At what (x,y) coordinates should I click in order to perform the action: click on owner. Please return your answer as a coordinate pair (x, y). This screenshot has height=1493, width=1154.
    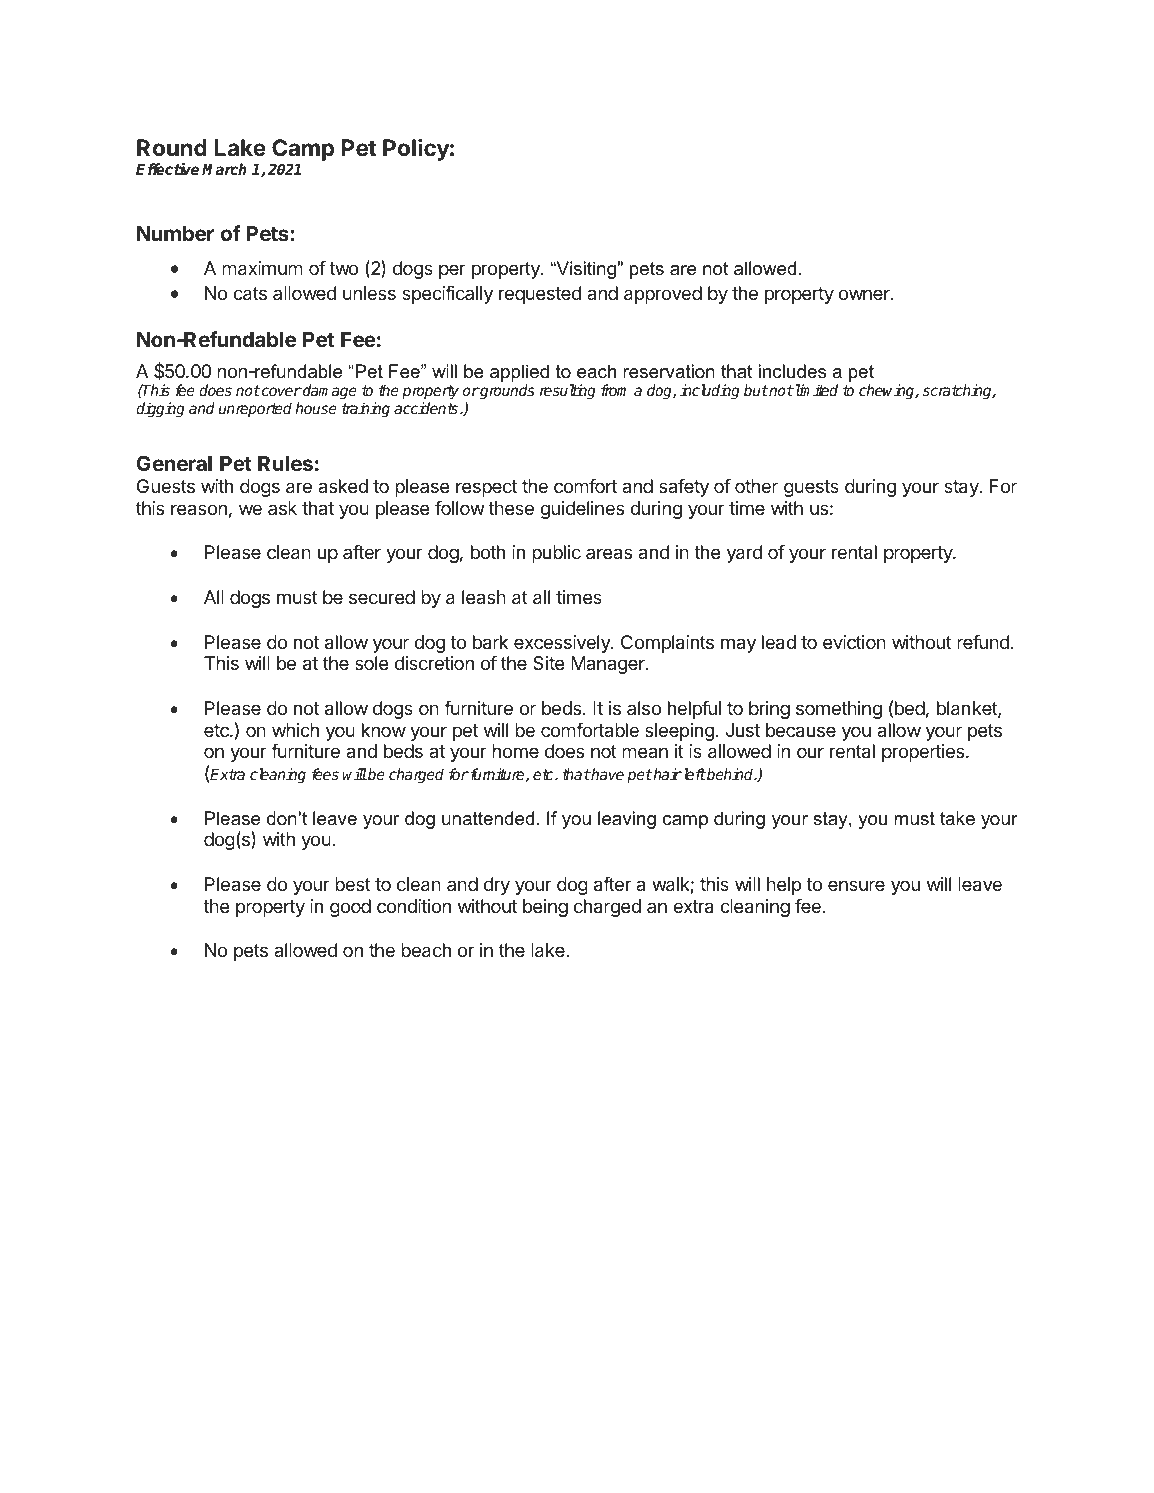
    Looking at the image, I should click on (865, 294).
